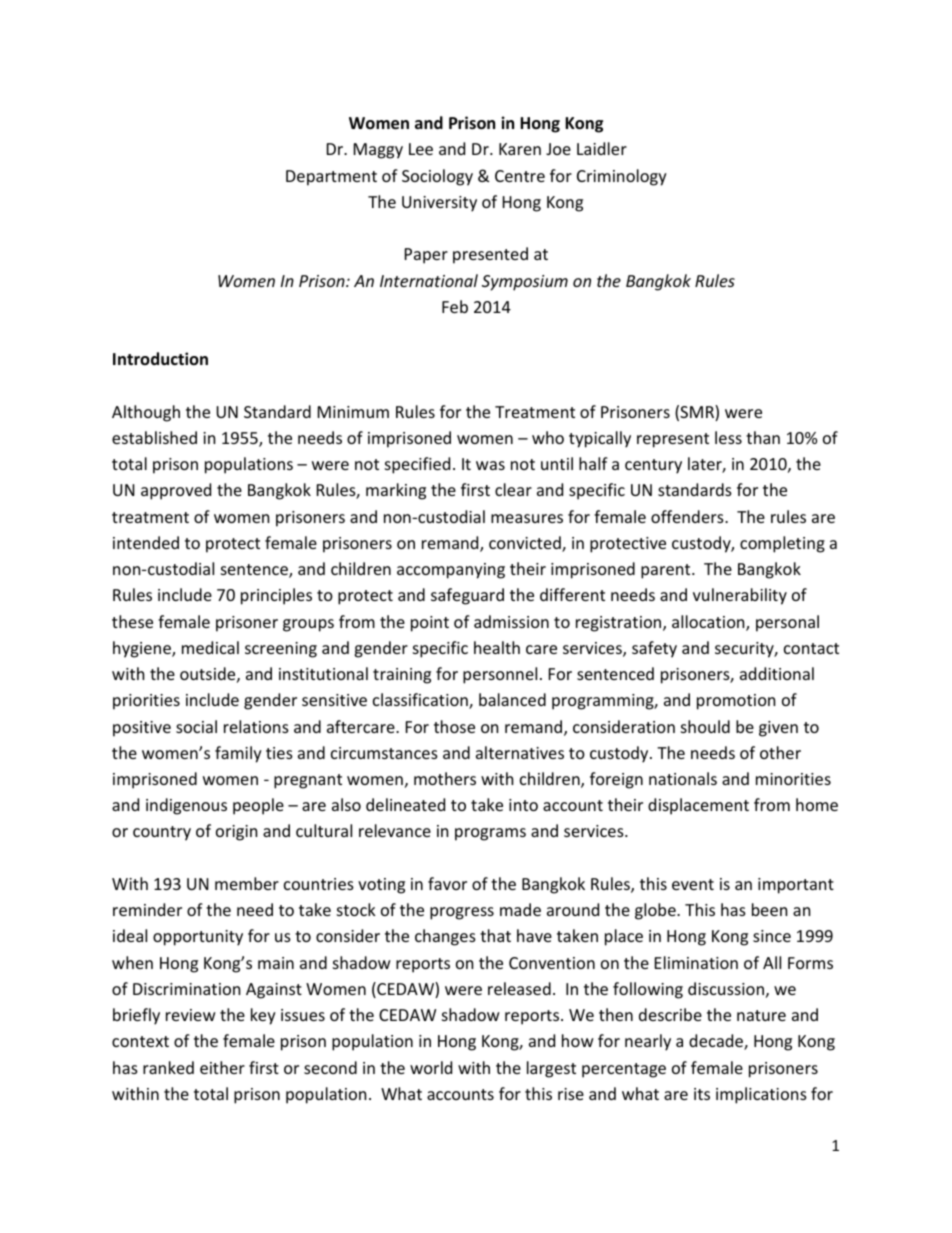 The width and height of the image is (952, 1233). I want to click on medical, so click(210, 647).
